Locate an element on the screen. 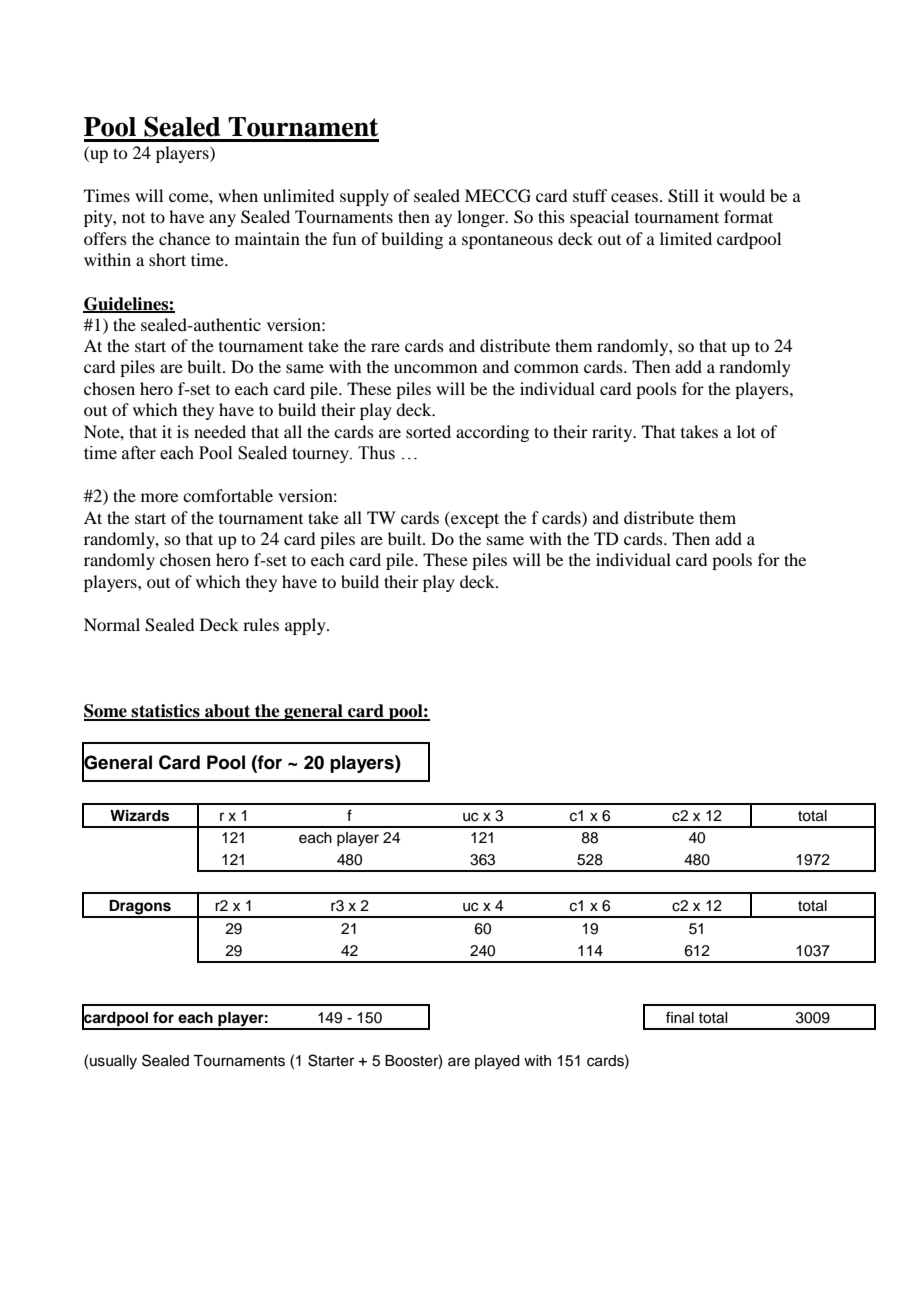 Image resolution: width=924 pixels, height=1308 pixels. chance is located at coordinates (184, 238).
